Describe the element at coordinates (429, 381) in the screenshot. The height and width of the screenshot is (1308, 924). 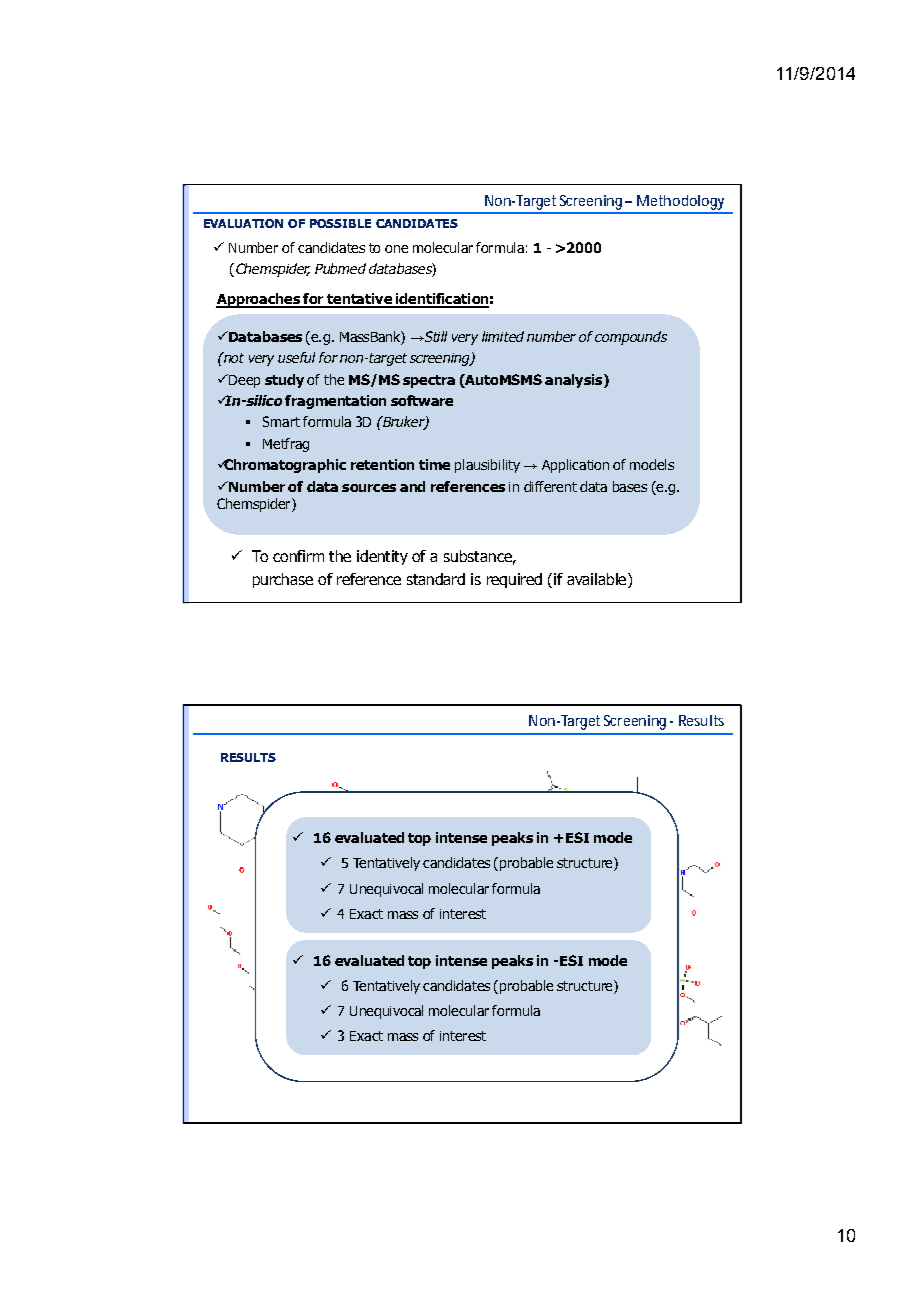
I see `spectra` at that location.
